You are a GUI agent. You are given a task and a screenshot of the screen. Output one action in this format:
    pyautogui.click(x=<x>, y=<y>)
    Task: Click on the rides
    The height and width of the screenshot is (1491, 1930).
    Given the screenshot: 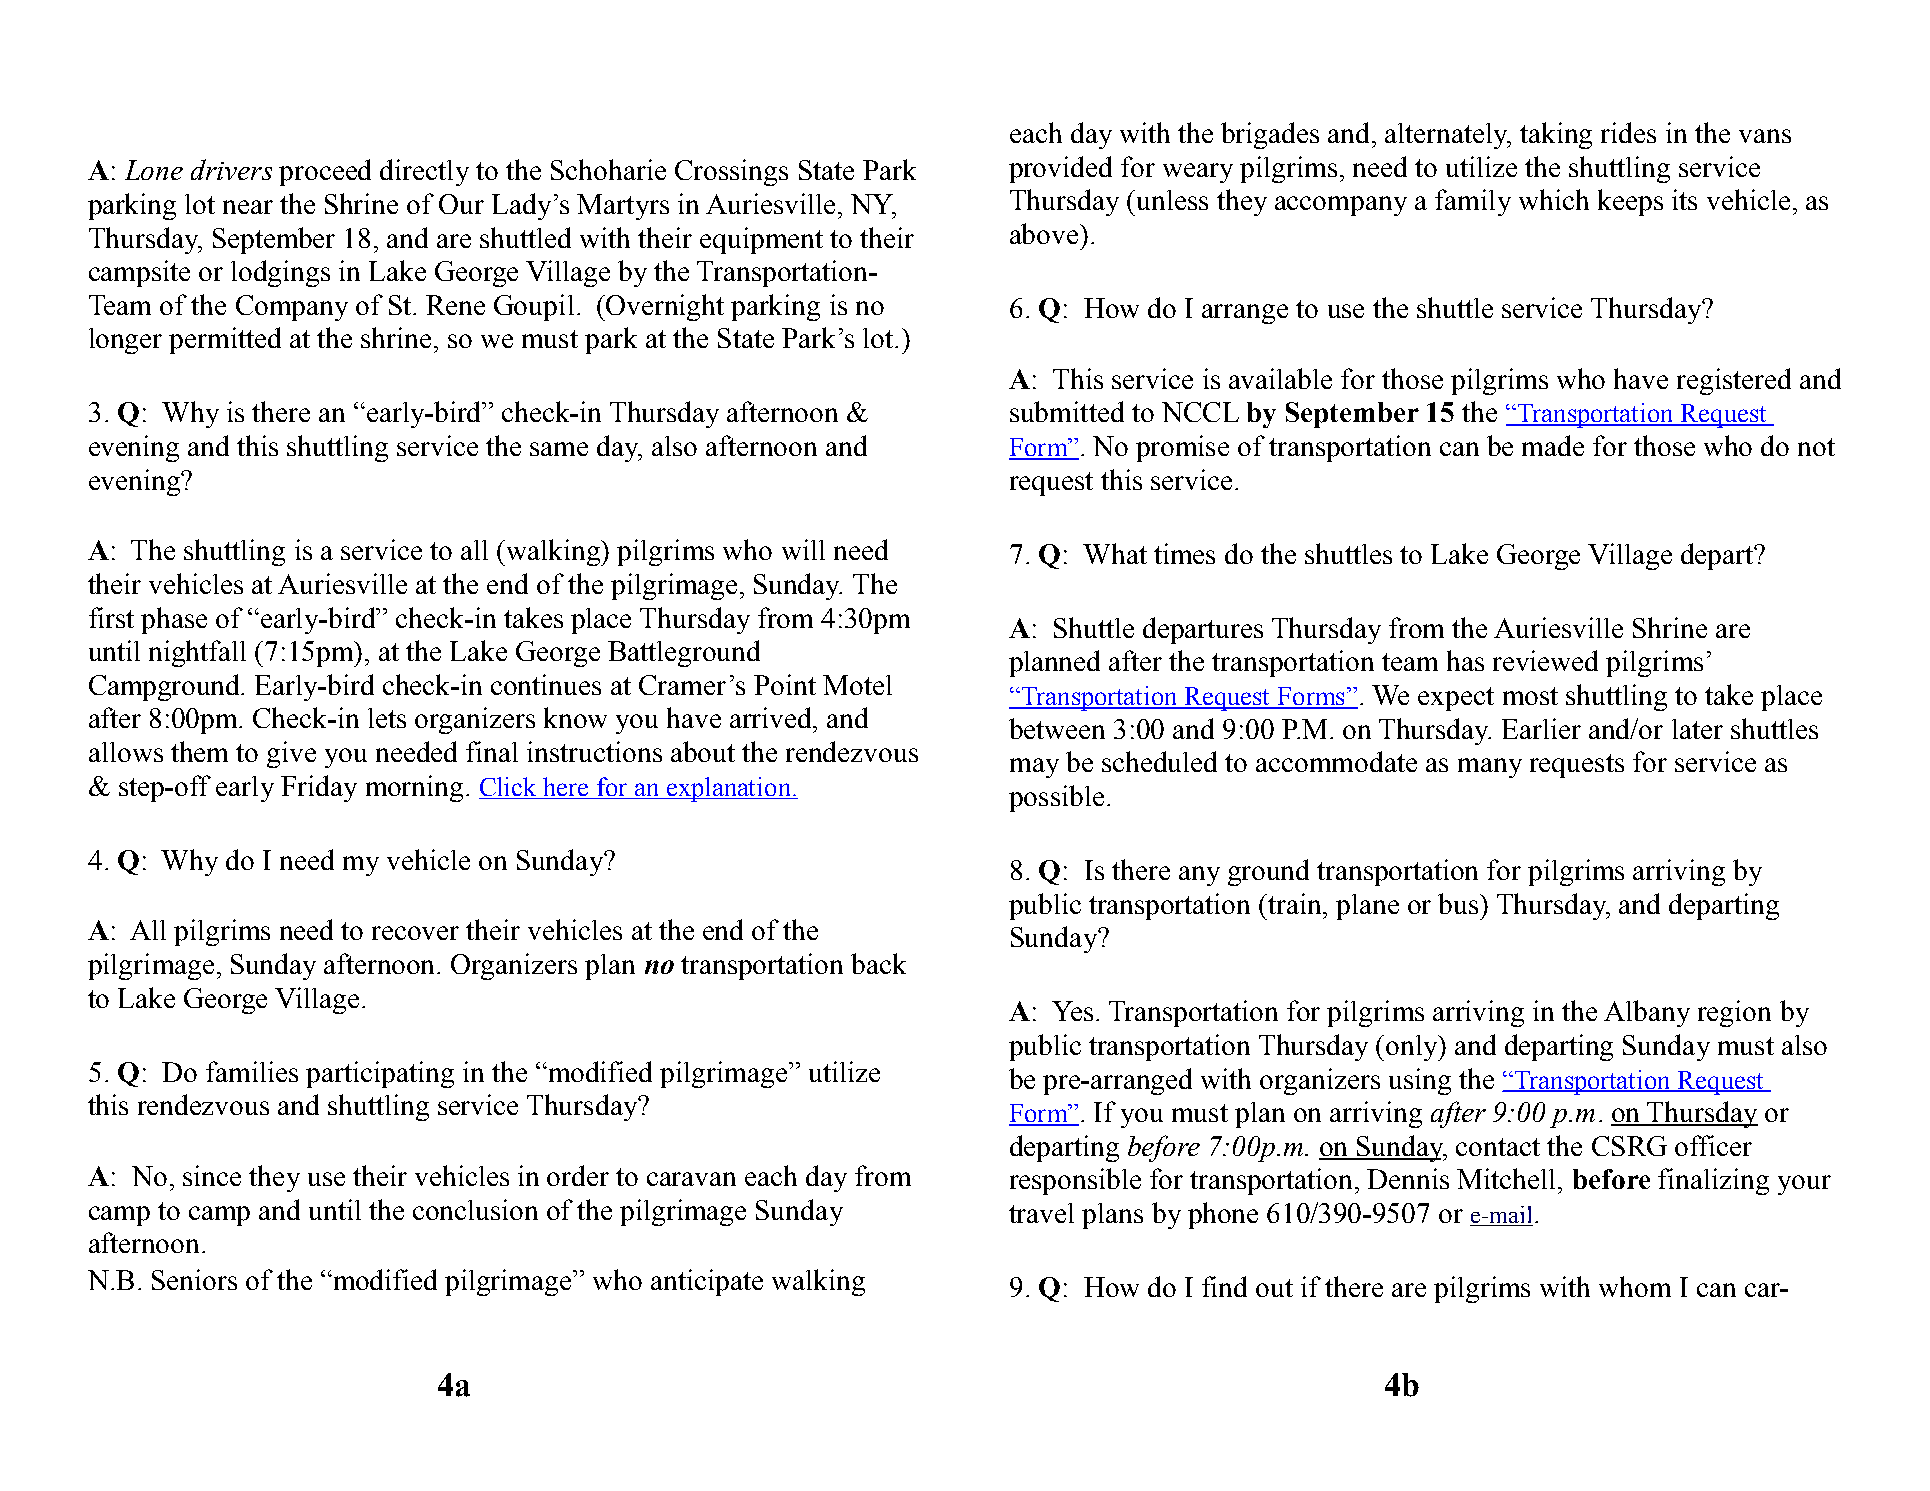 What is the action you would take?
    pyautogui.click(x=1628, y=132)
